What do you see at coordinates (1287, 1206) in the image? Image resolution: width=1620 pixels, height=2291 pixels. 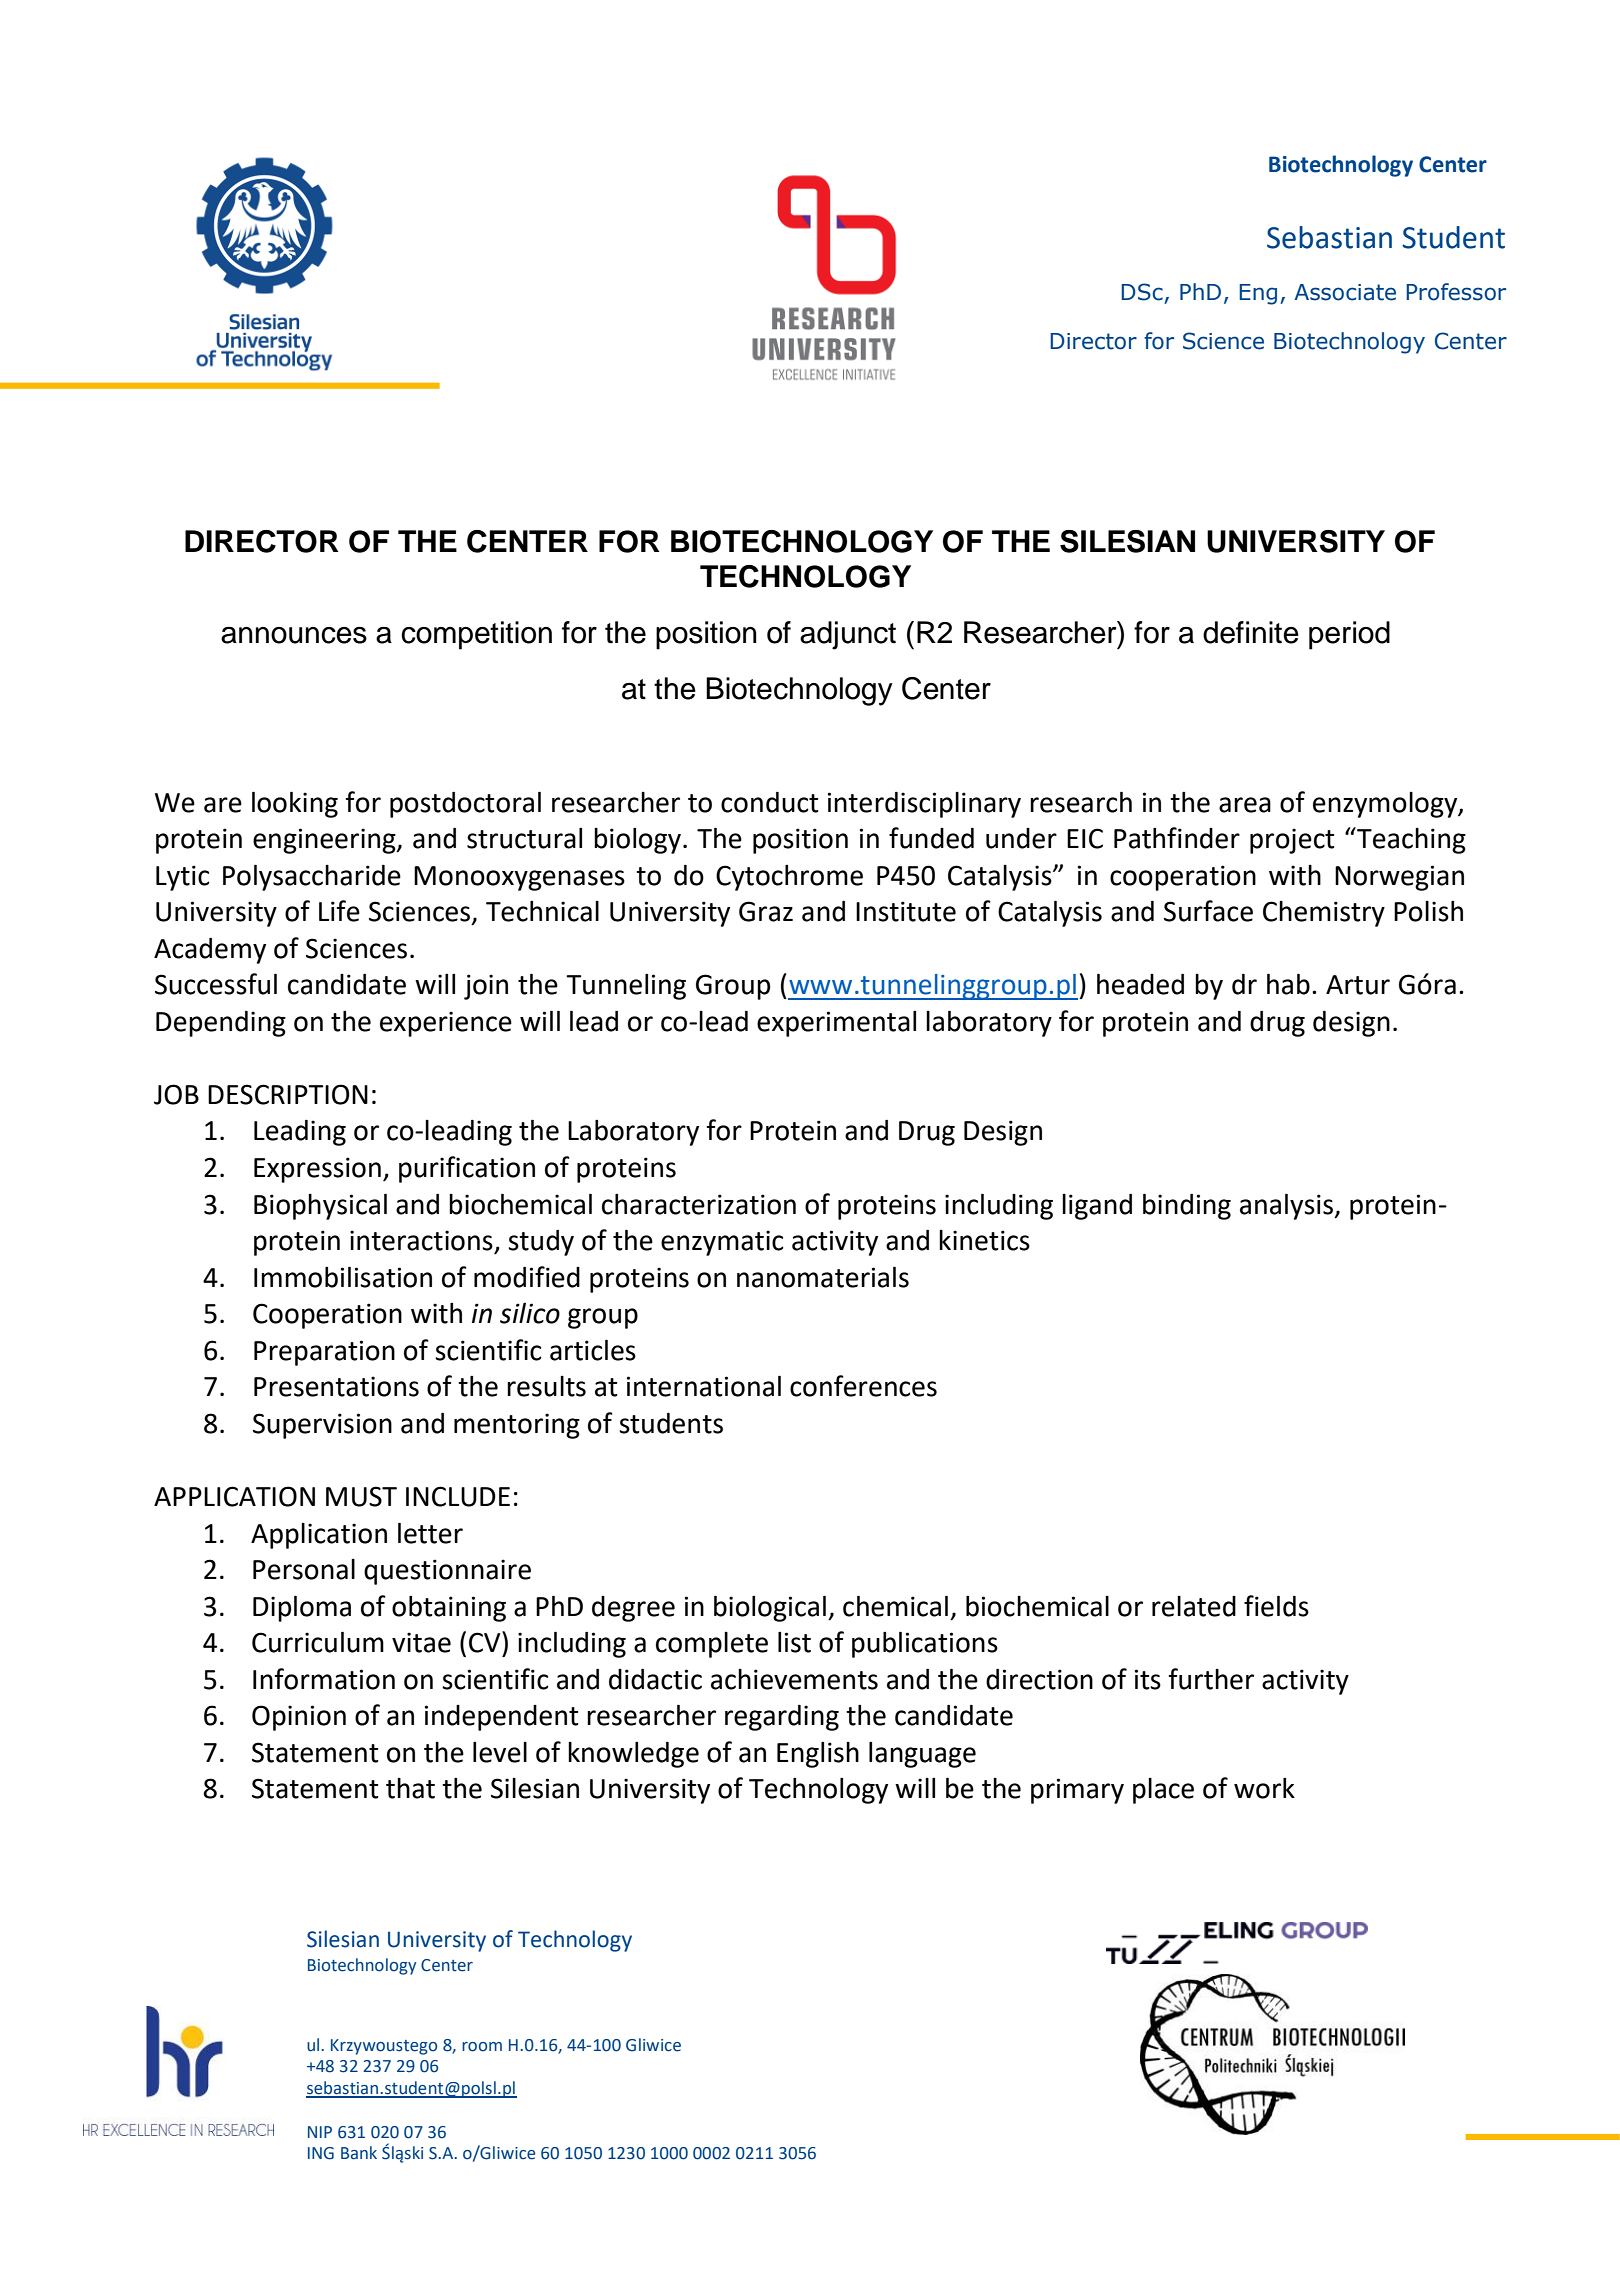 I see `analysis` at bounding box center [1287, 1206].
